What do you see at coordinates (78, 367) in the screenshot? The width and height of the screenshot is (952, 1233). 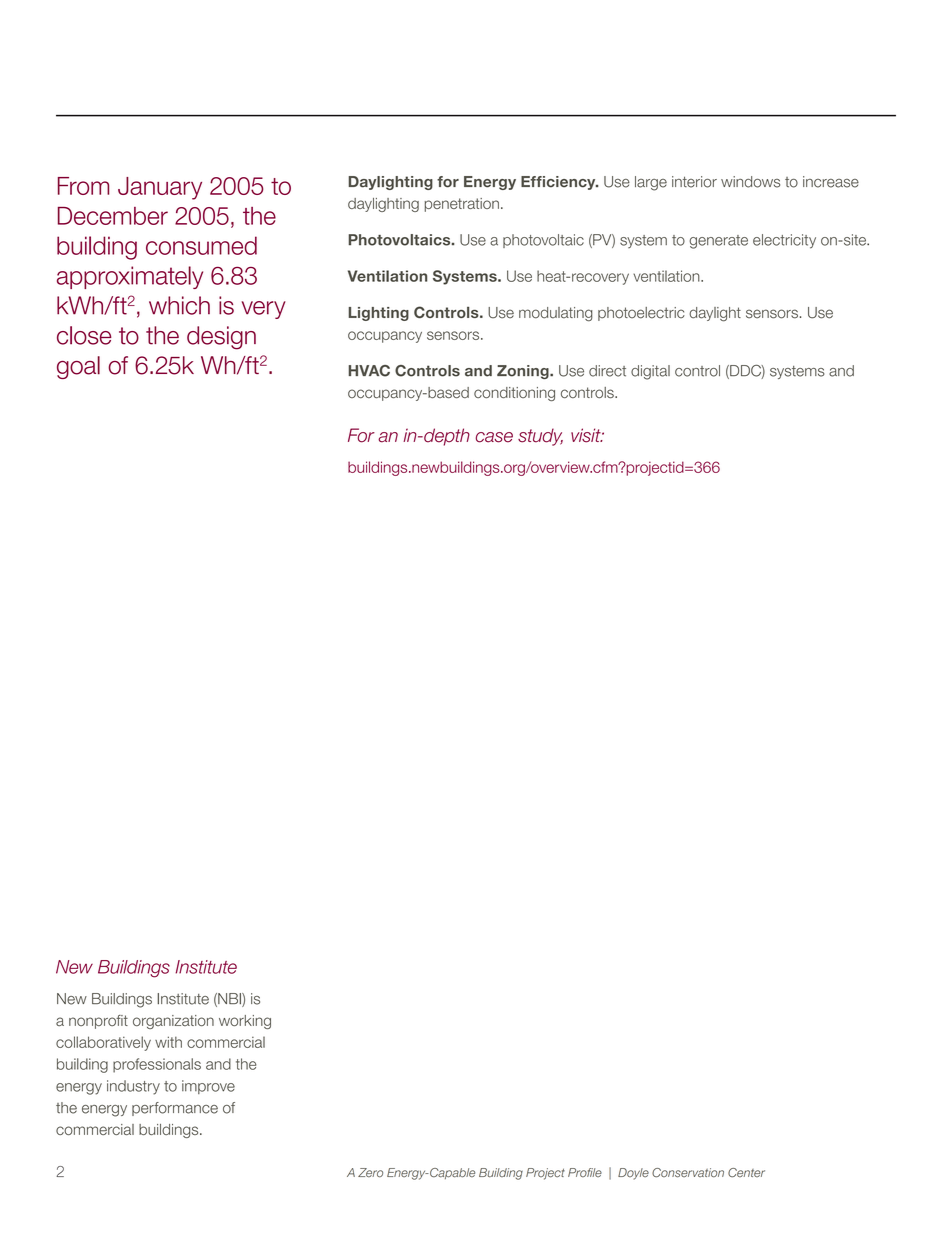 I see `goal` at bounding box center [78, 367].
